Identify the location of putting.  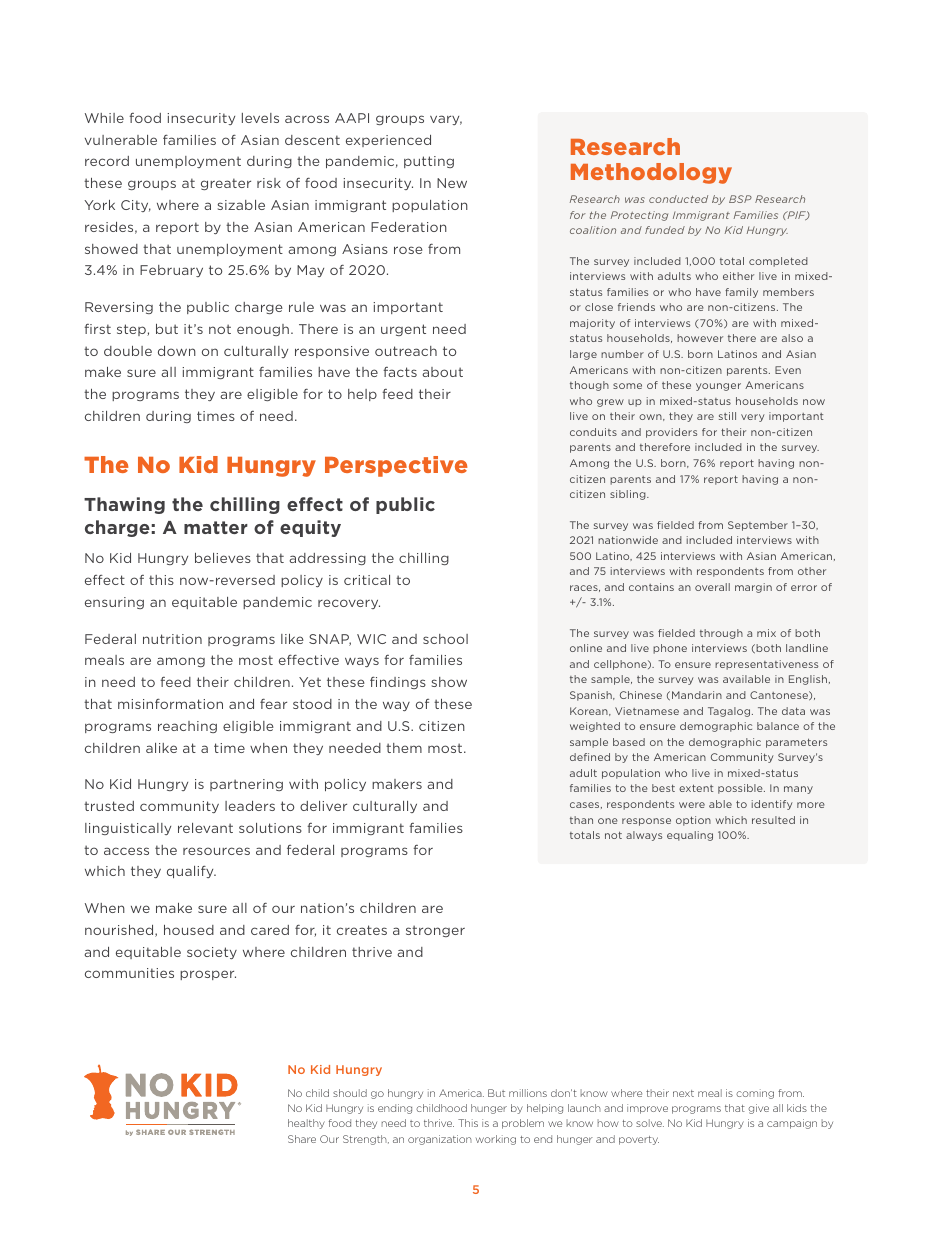
(429, 162).
